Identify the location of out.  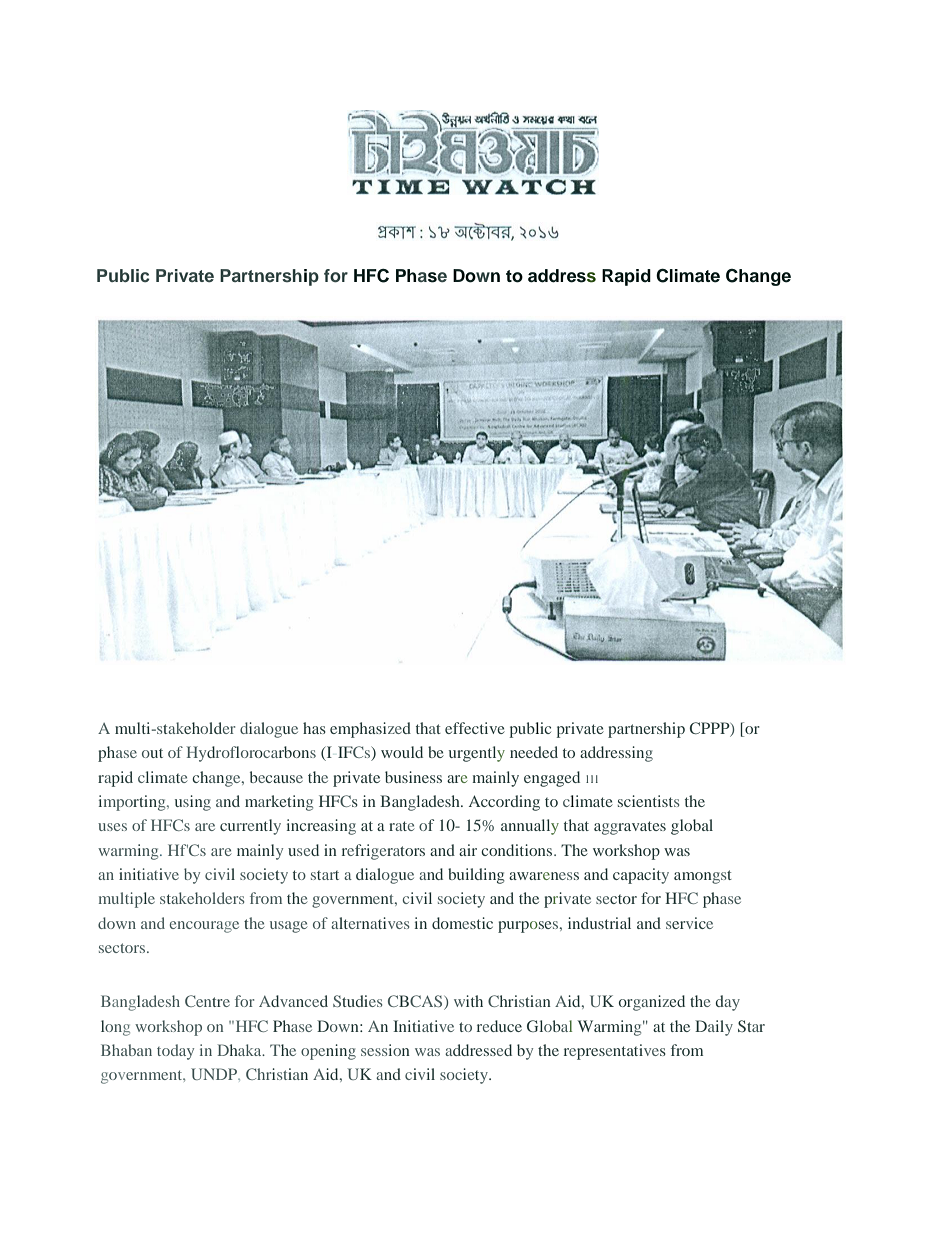
(152, 753).
